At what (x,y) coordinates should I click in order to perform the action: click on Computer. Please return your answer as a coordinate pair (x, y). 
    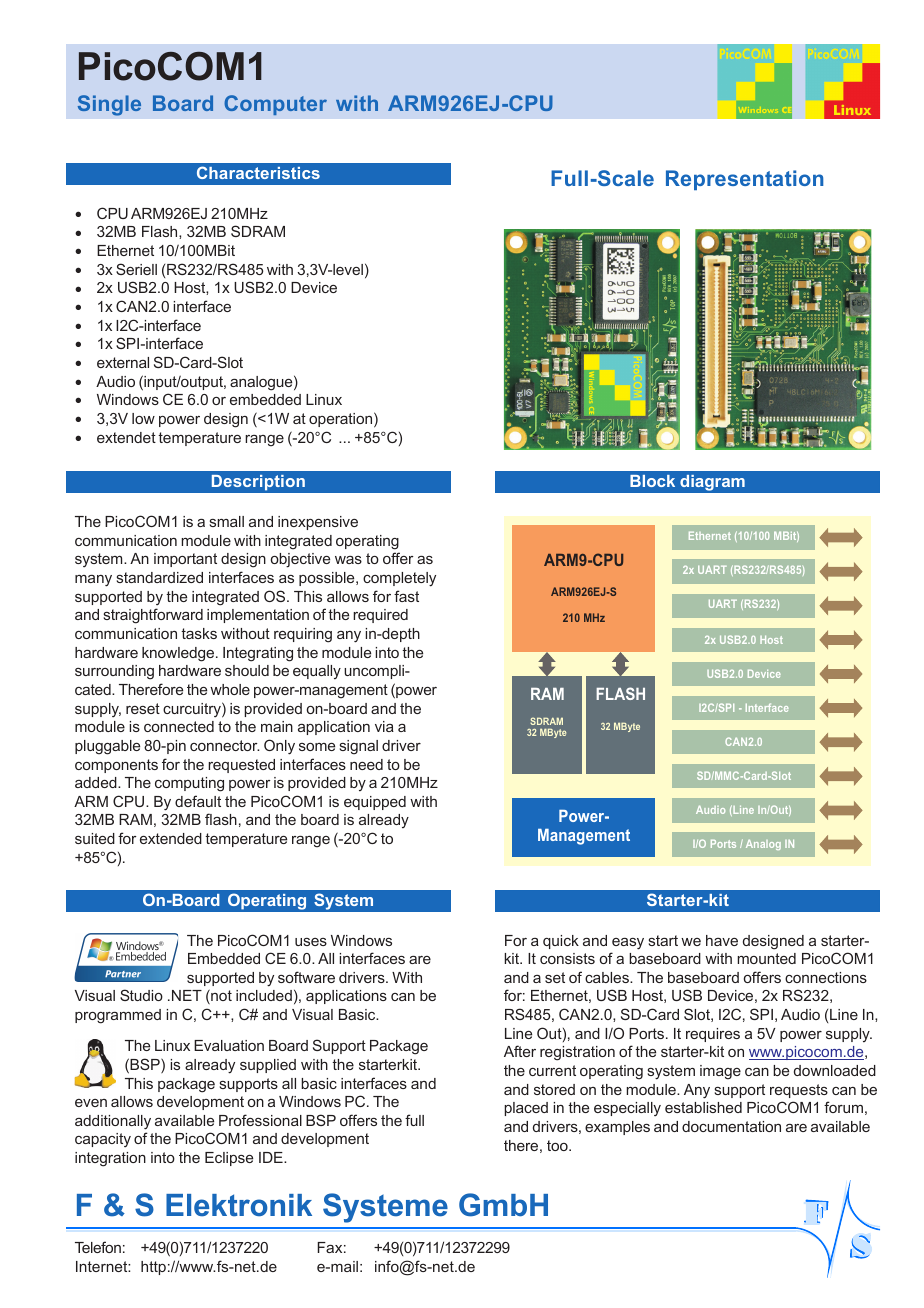
    Looking at the image, I should click on (275, 105).
